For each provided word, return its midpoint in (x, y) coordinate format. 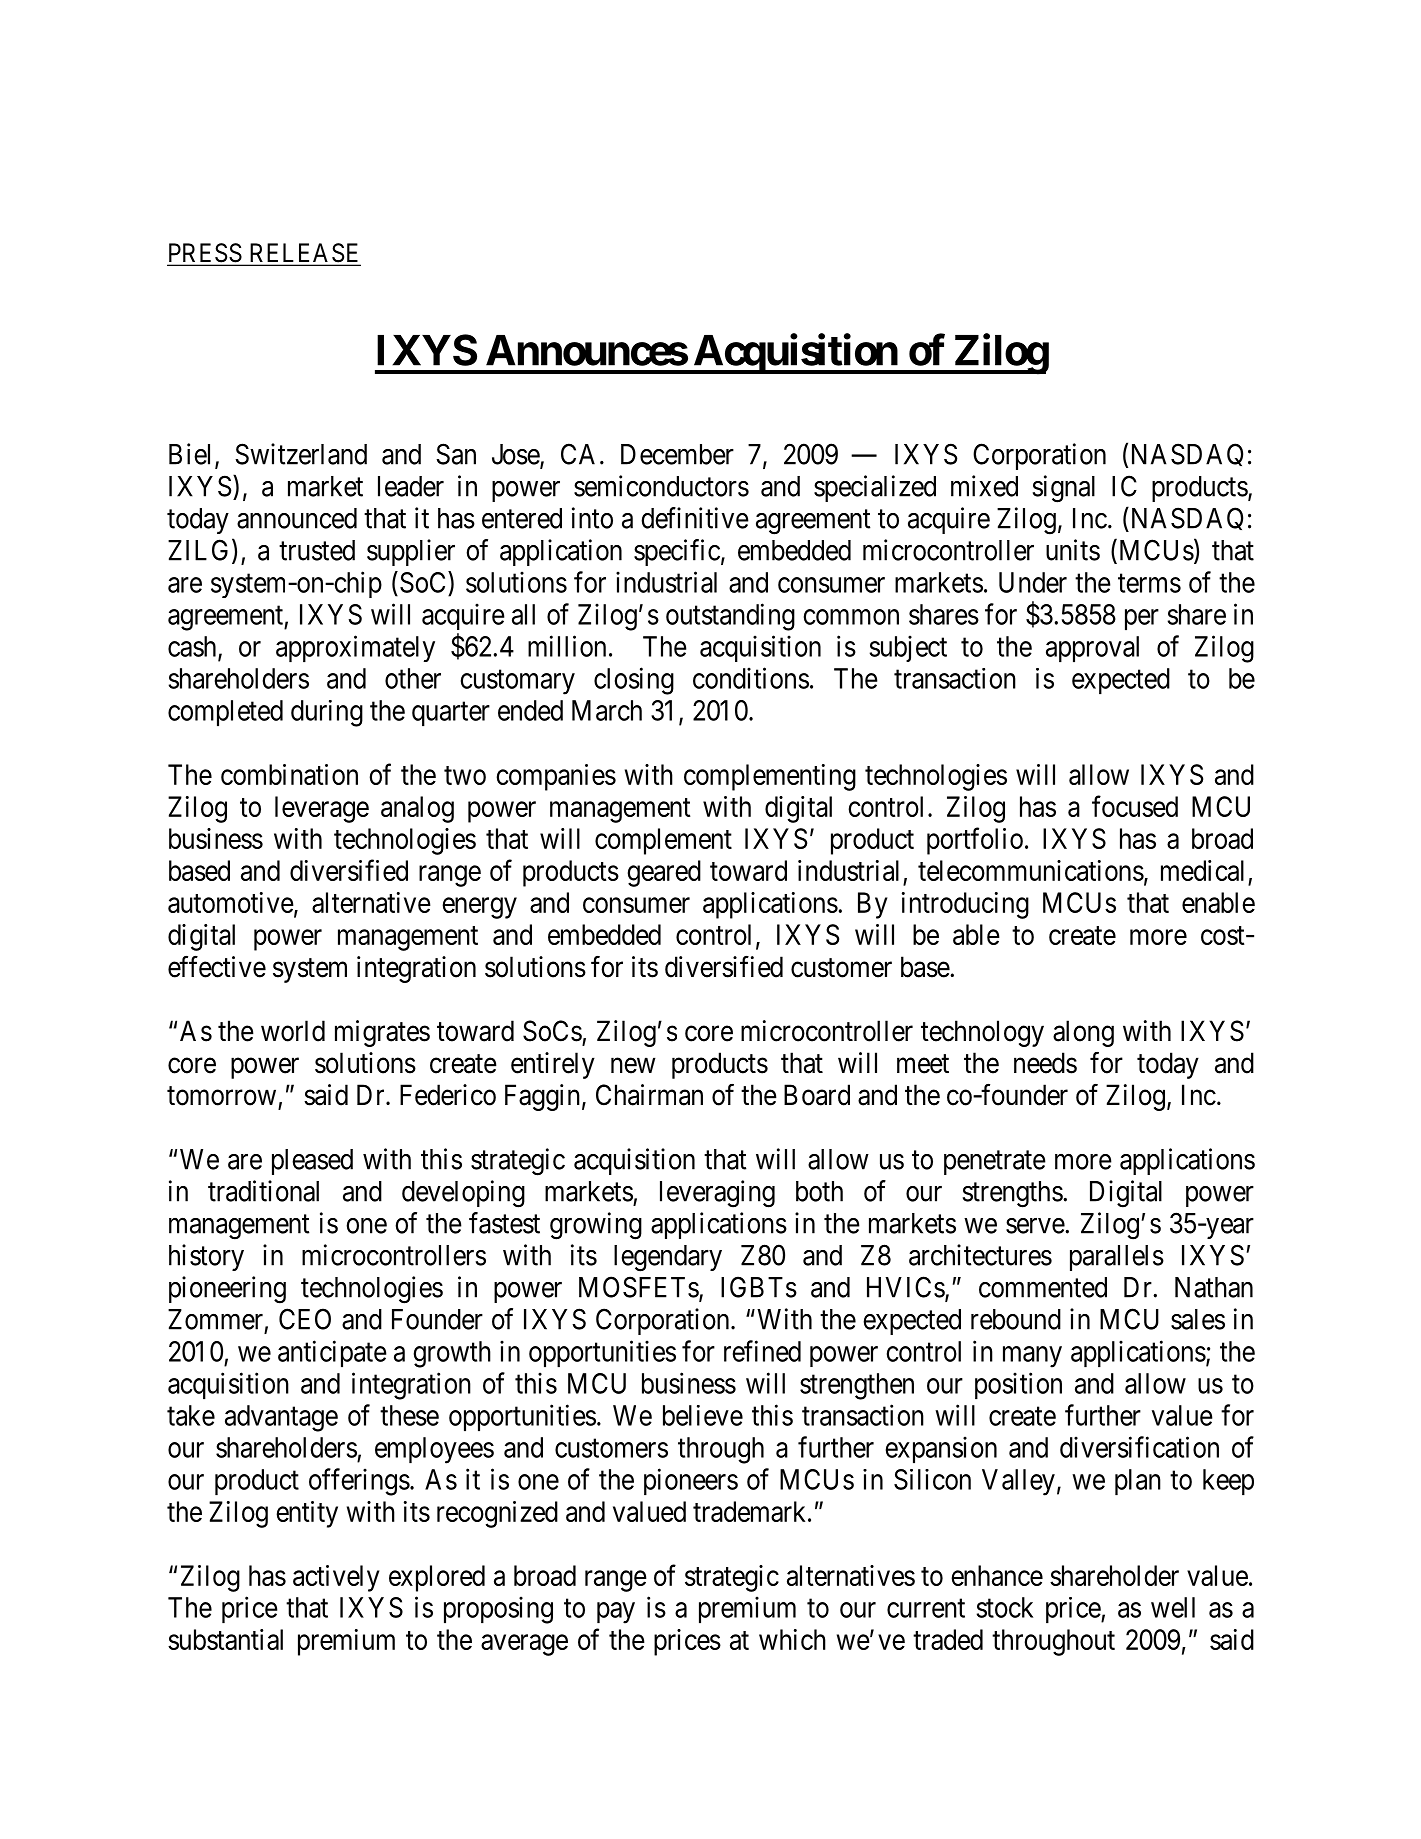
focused (1135, 806)
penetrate (995, 1163)
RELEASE (304, 254)
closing (634, 681)
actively (336, 1578)
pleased (312, 1162)
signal (1064, 489)
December (677, 454)
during (327, 713)
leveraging (717, 1194)
